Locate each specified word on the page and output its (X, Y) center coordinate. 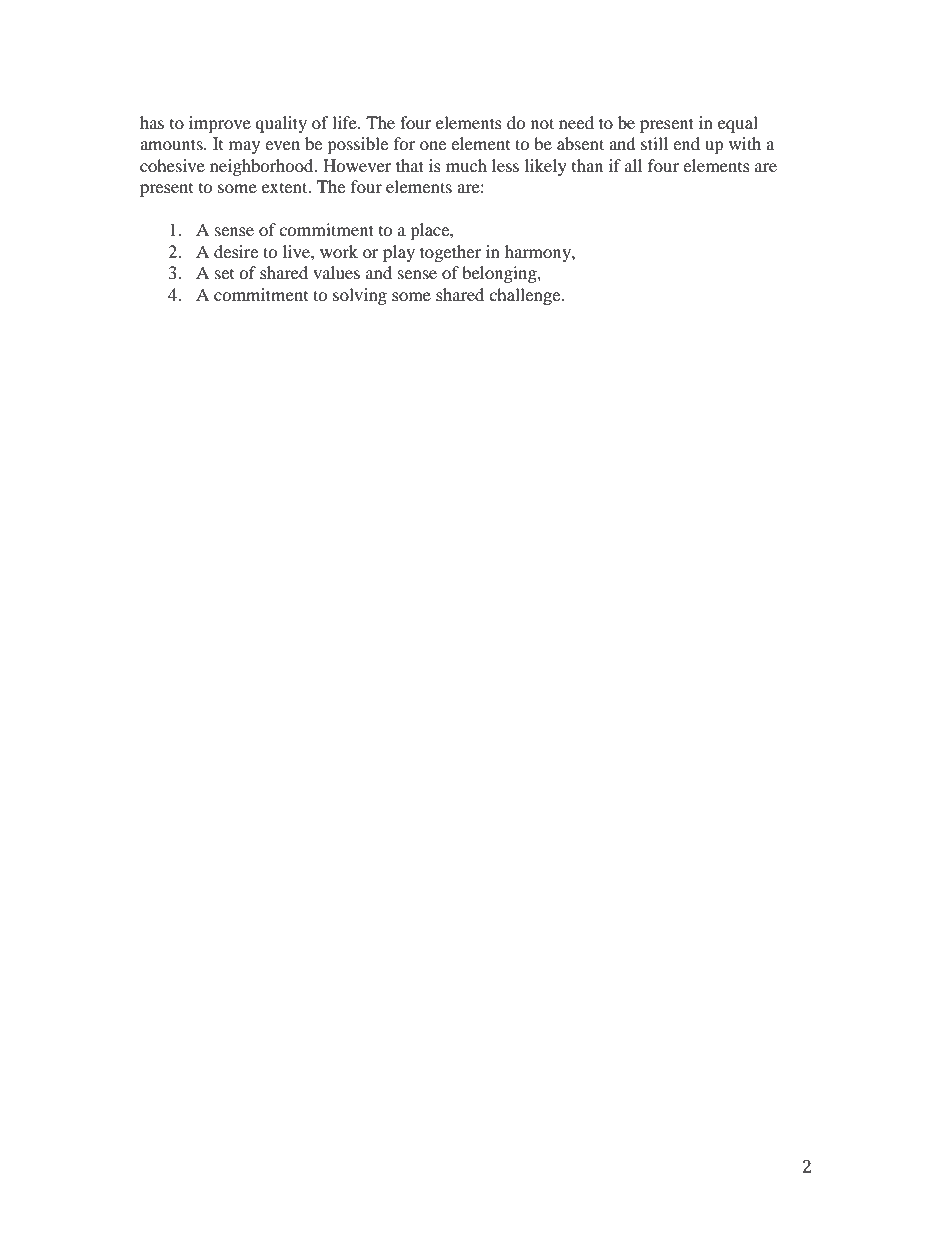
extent (286, 187)
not (542, 123)
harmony (539, 253)
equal (738, 124)
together (450, 253)
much (466, 165)
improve (220, 124)
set (224, 274)
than (587, 165)
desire (236, 251)
